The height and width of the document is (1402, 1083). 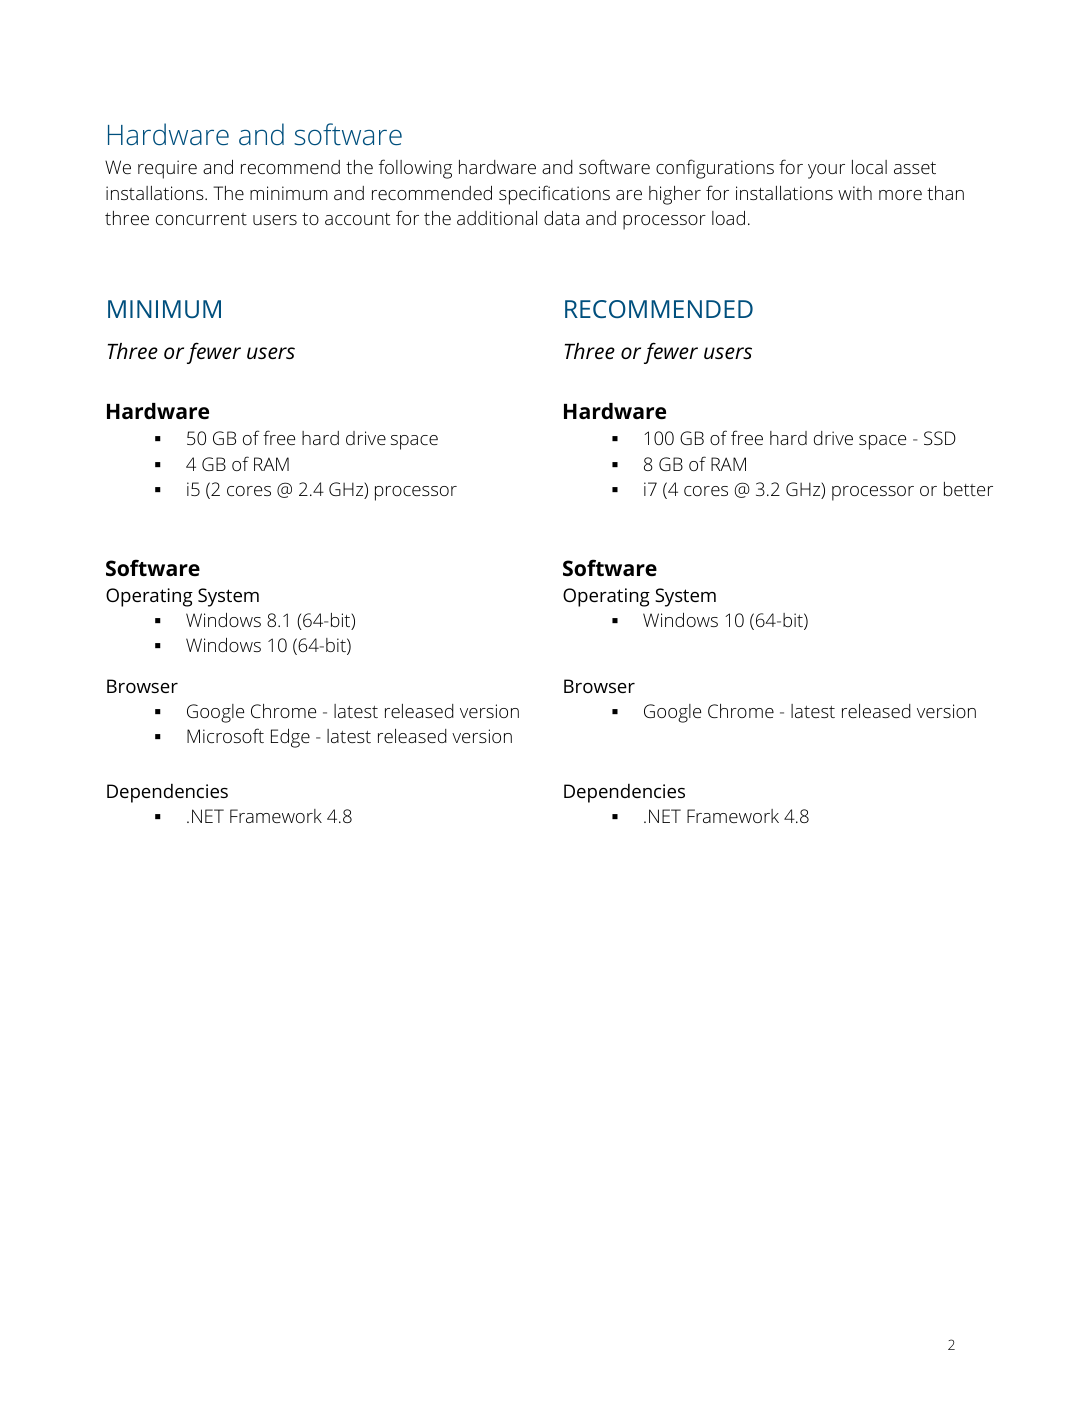 I want to click on concurrent, so click(x=201, y=219).
